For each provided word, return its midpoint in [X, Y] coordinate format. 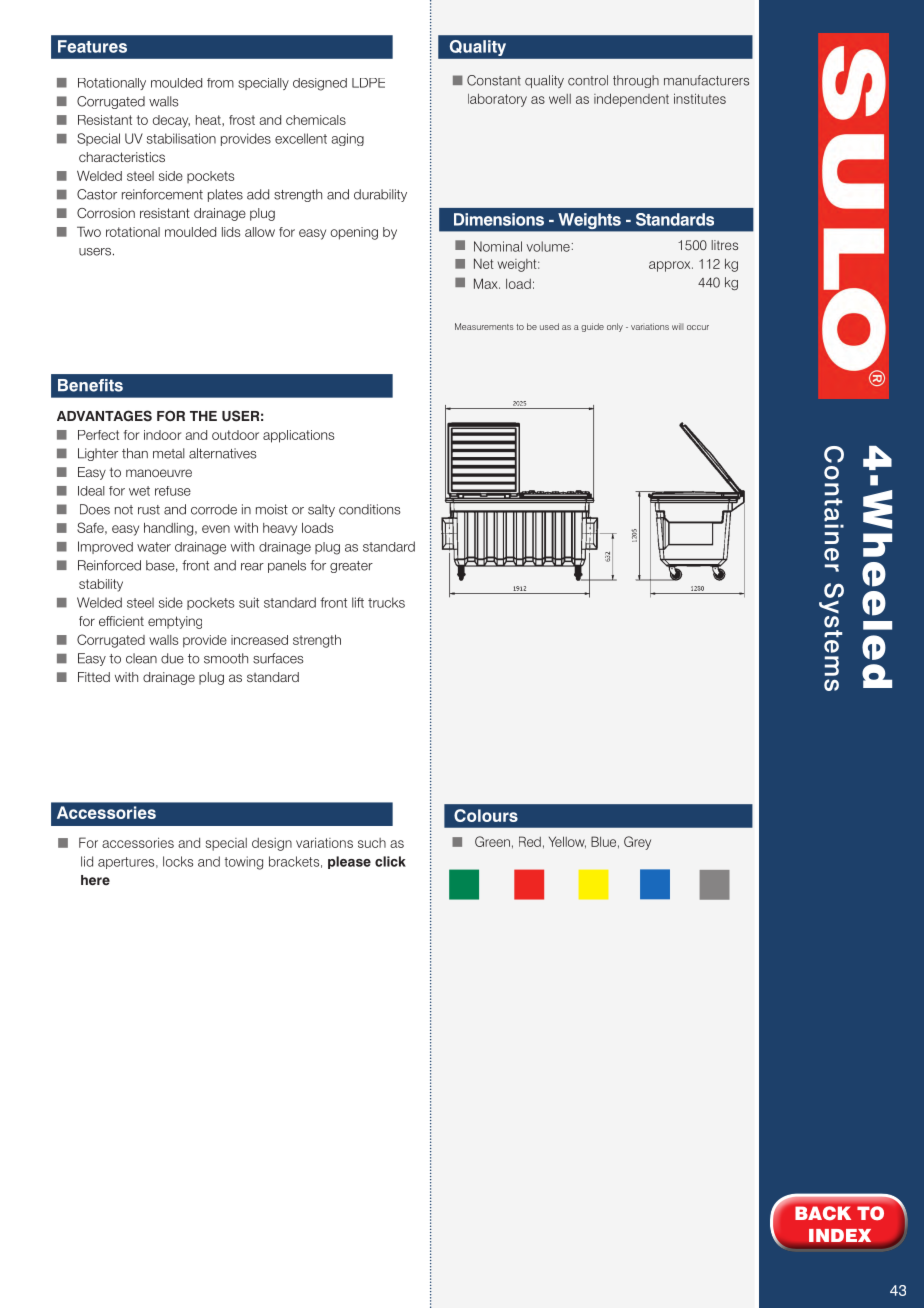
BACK [823, 1213]
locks [178, 861]
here [95, 880]
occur [698, 327]
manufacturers [706, 80]
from [220, 83]
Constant [494, 80]
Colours [486, 815]
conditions [370, 509]
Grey [637, 843]
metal [169, 453]
